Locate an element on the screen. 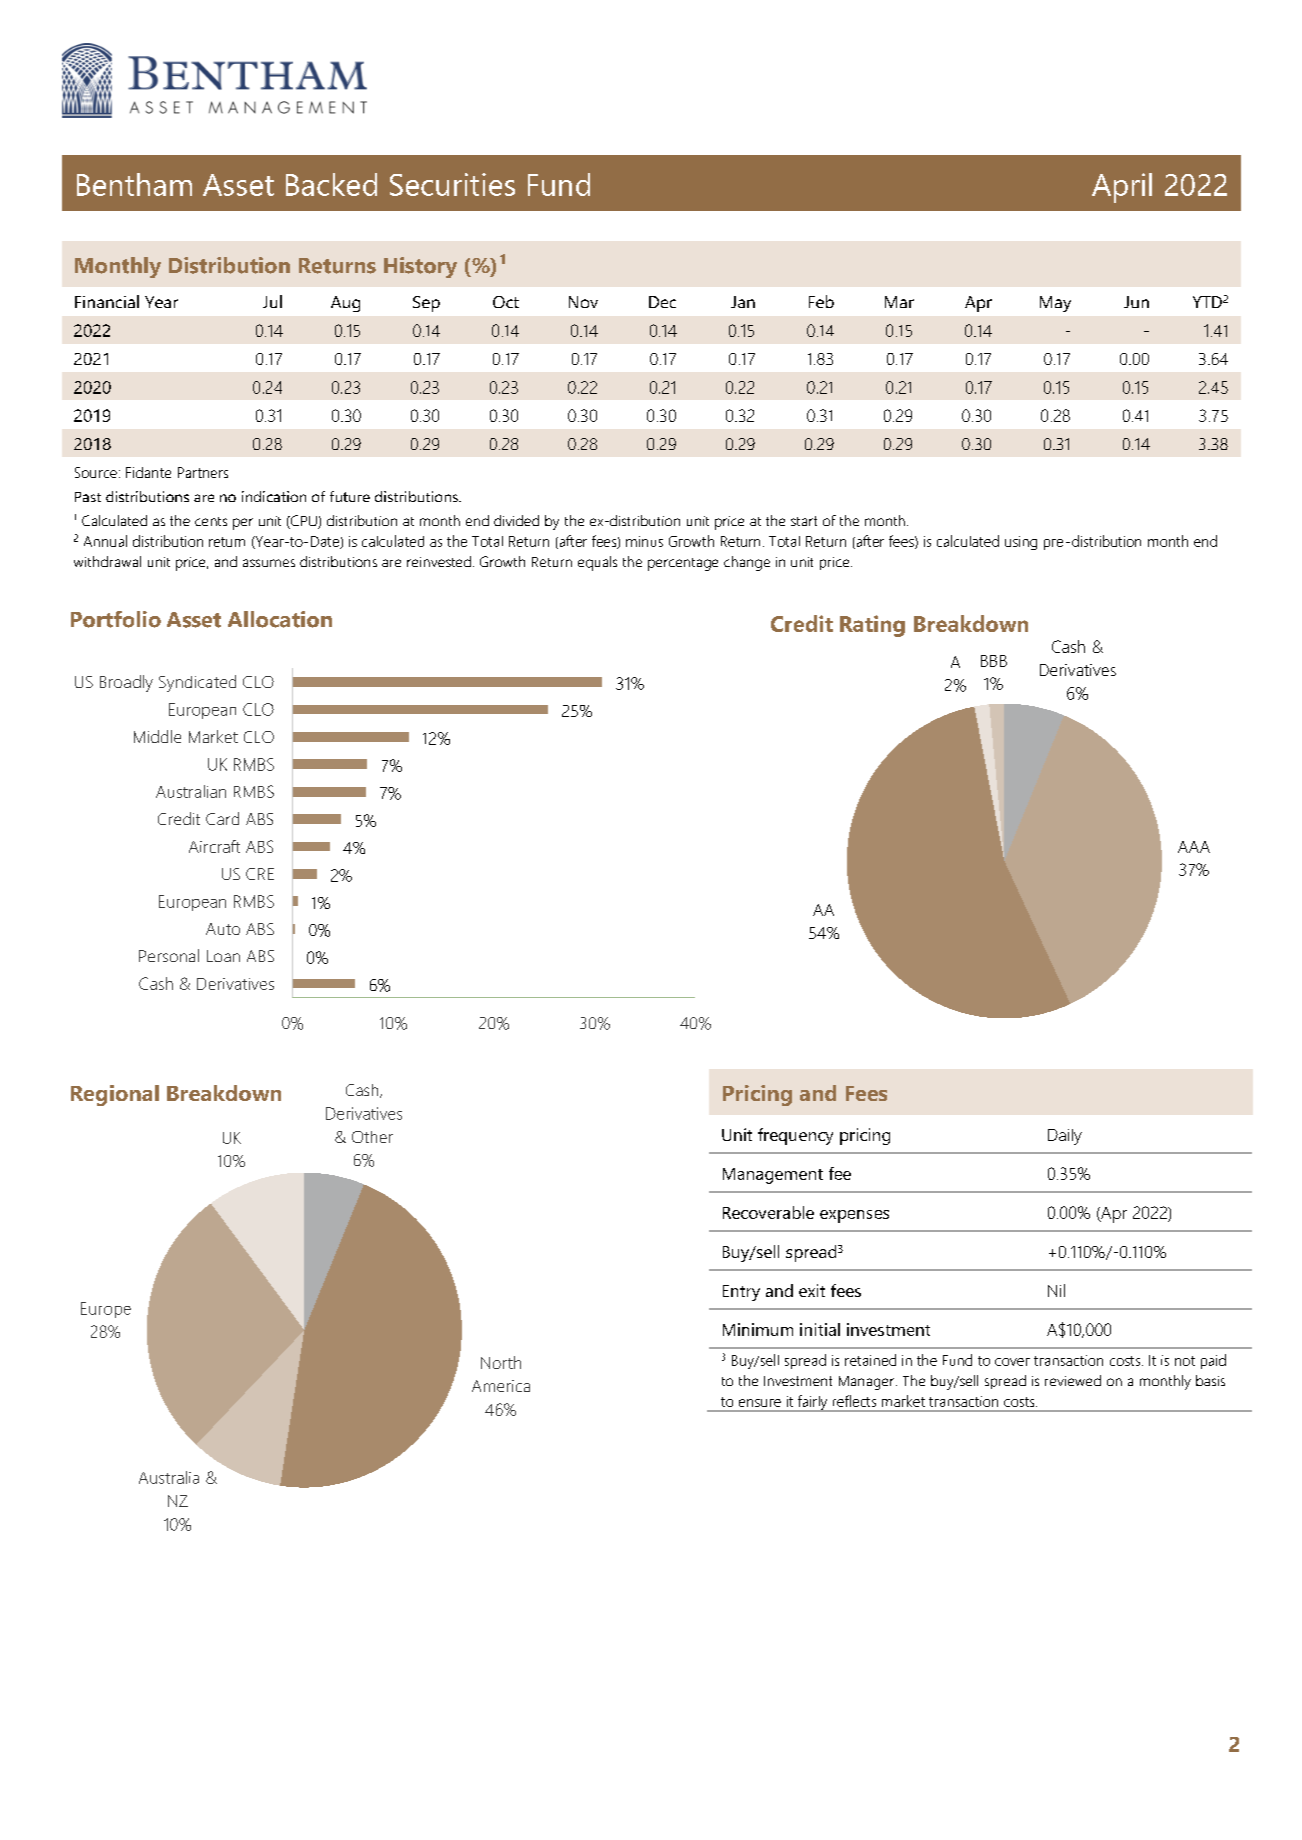 The height and width of the screenshot is (1840, 1302). Allocation is located at coordinates (280, 619).
